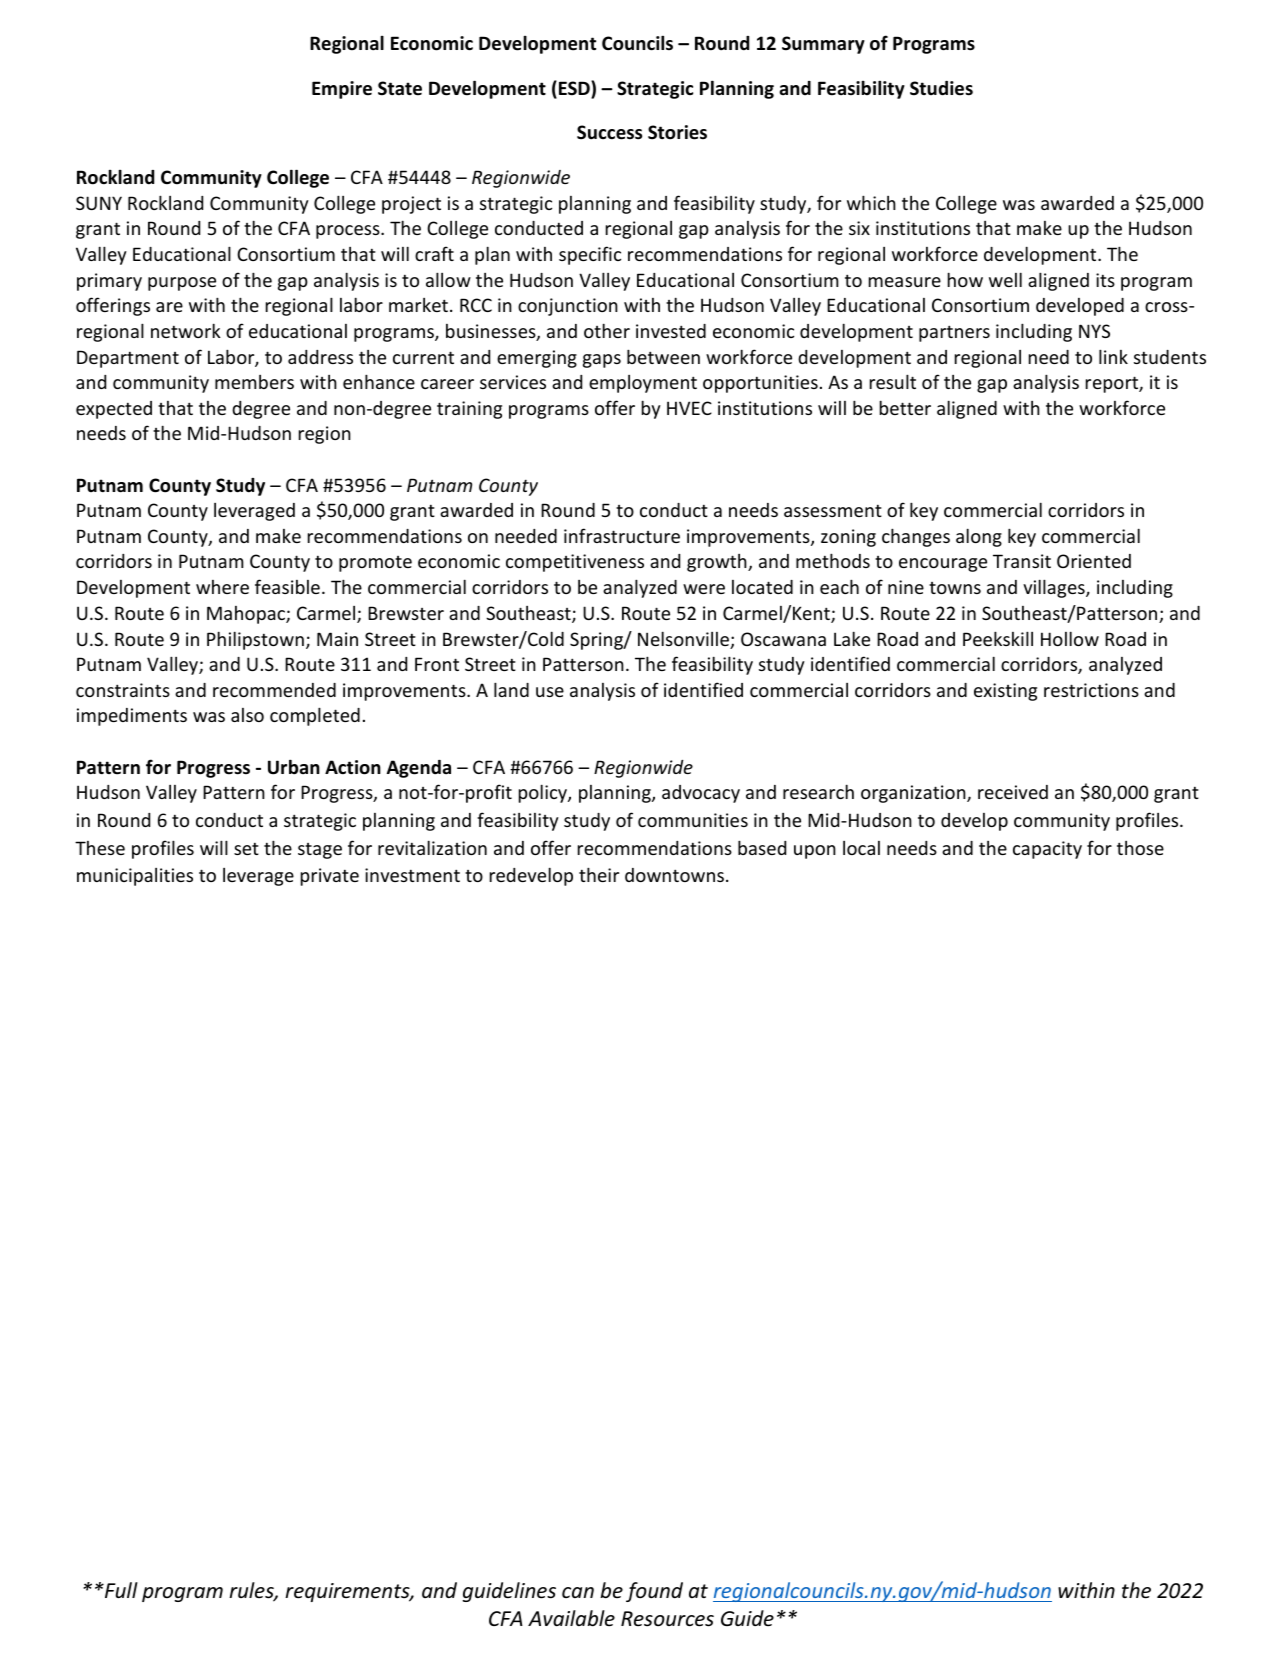 The height and width of the page is (1663, 1285). What do you see at coordinates (120, 1590) in the page?
I see `Full` at bounding box center [120, 1590].
